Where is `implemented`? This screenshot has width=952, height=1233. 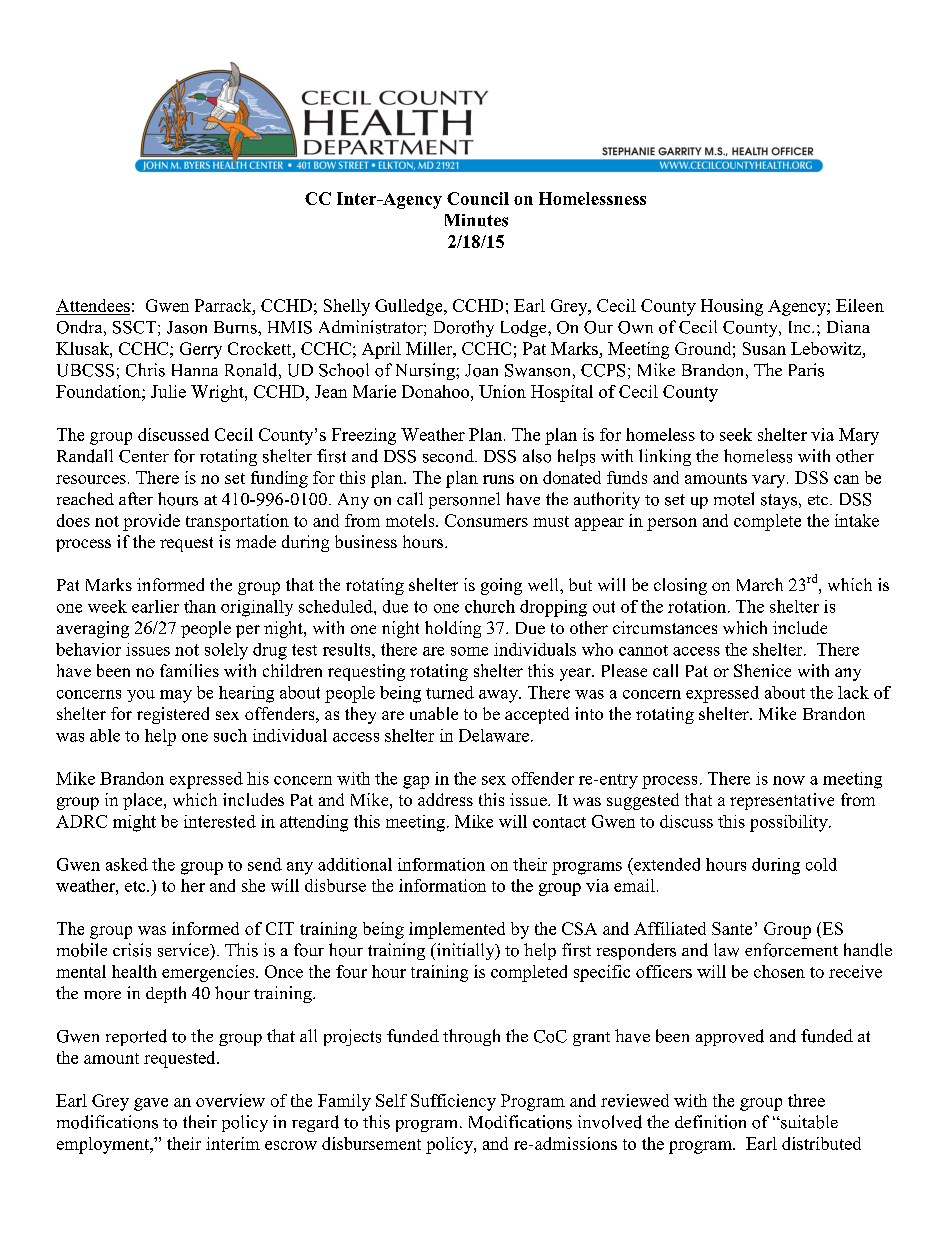 implemented is located at coordinates (457, 930).
